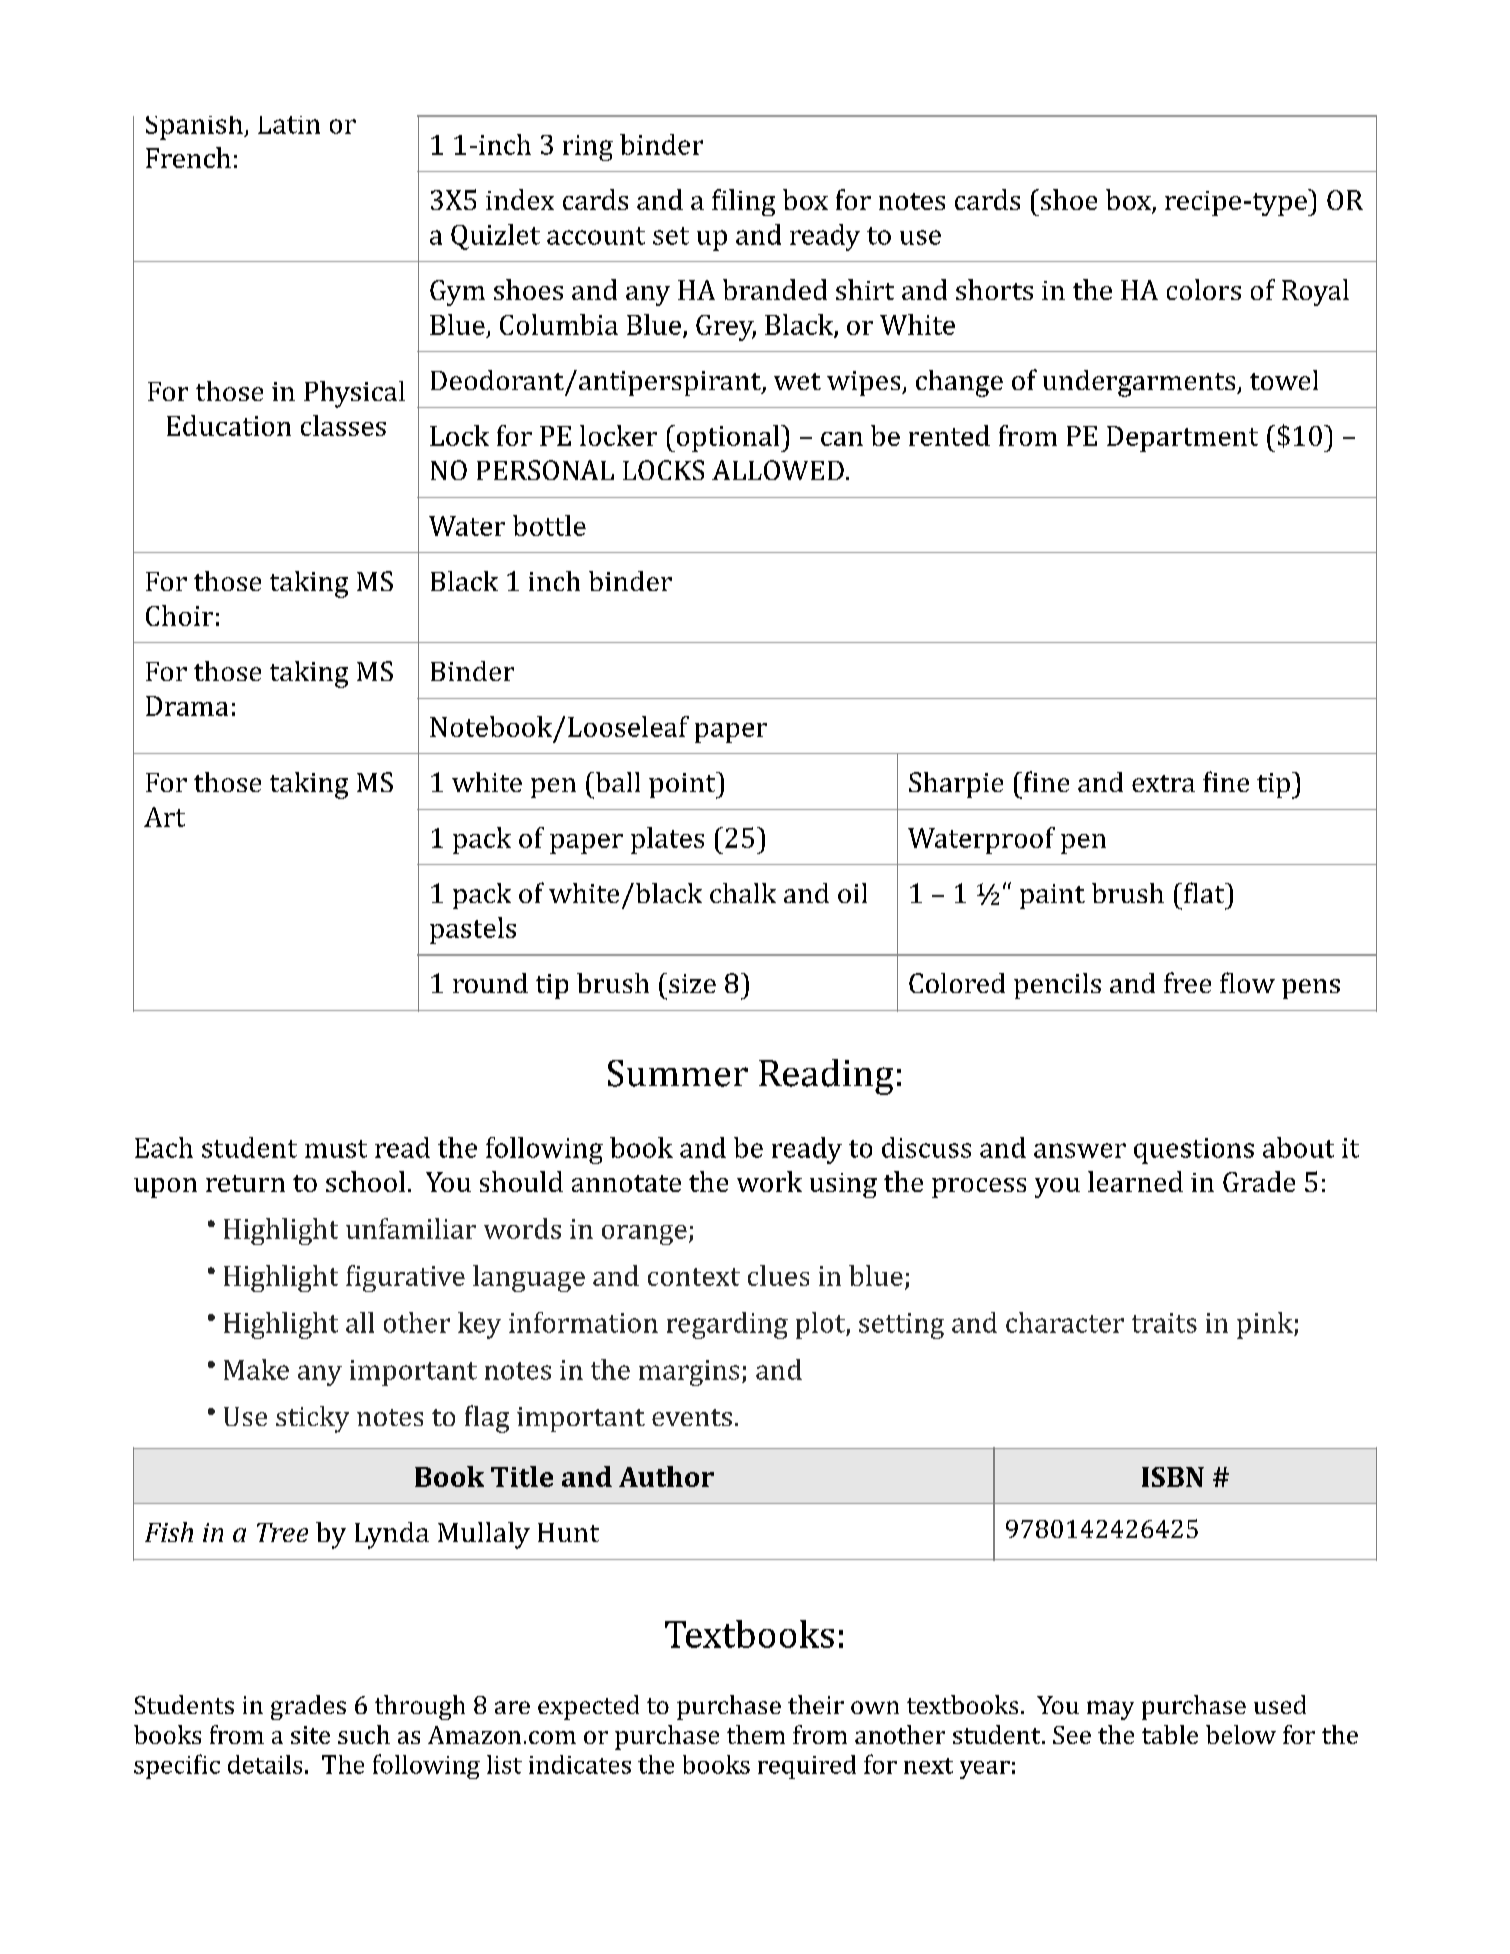  Describe the element at coordinates (179, 615) in the screenshot. I see `Choir` at that location.
